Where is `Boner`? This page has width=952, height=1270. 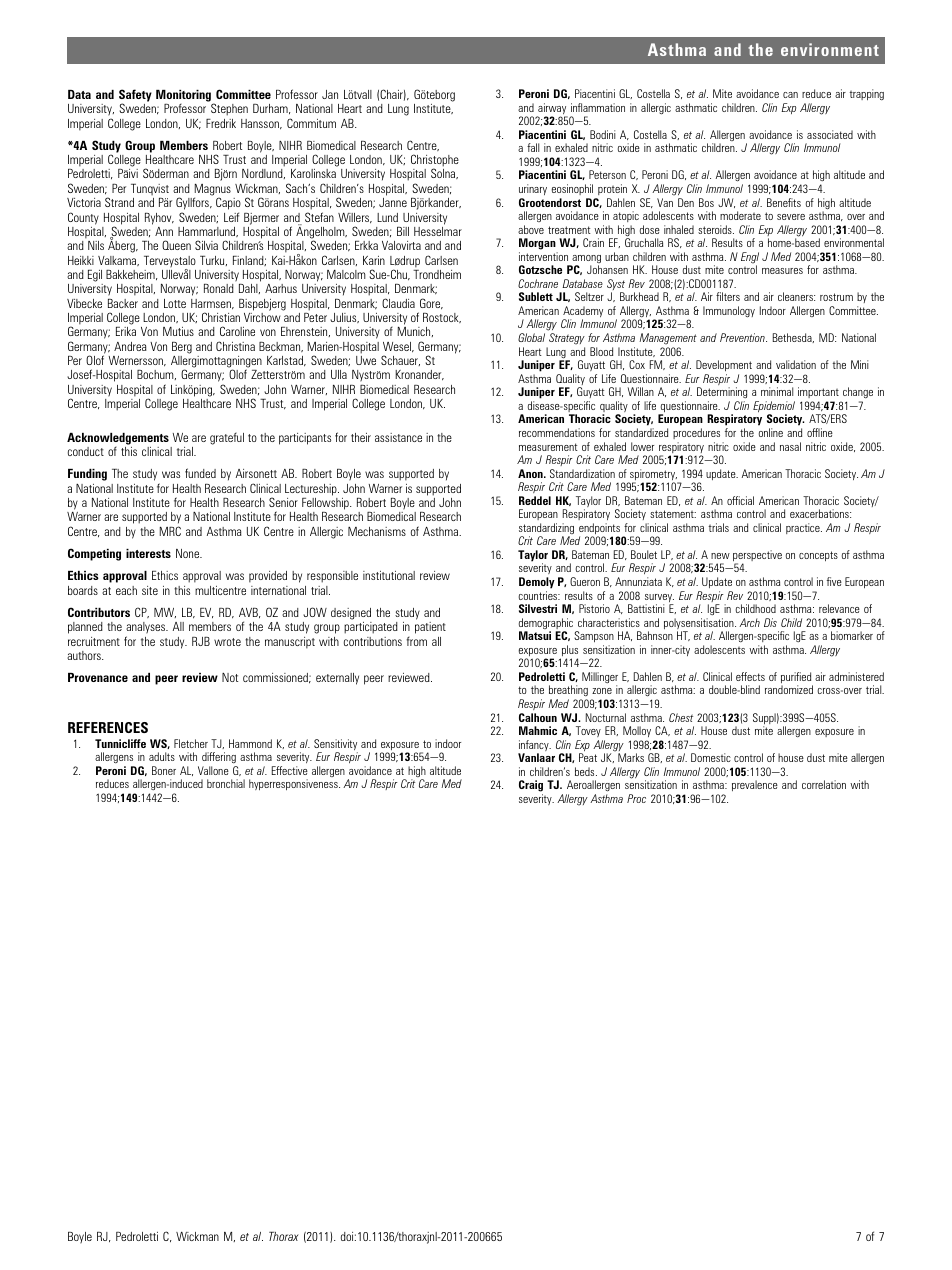
Boner is located at coordinates (164, 770).
